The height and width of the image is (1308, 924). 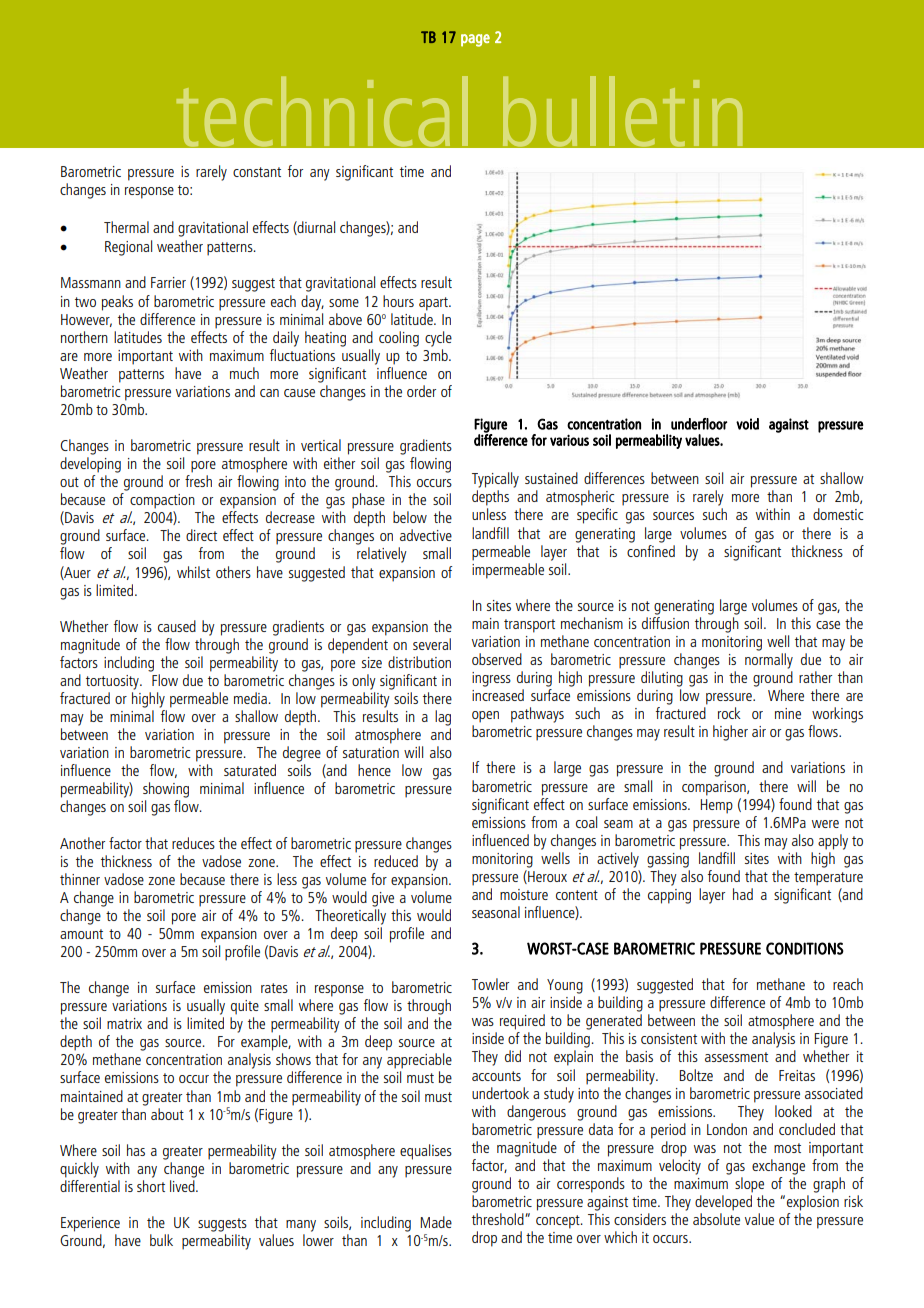 What do you see at coordinates (257, 172) in the image?
I see `constant` at bounding box center [257, 172].
